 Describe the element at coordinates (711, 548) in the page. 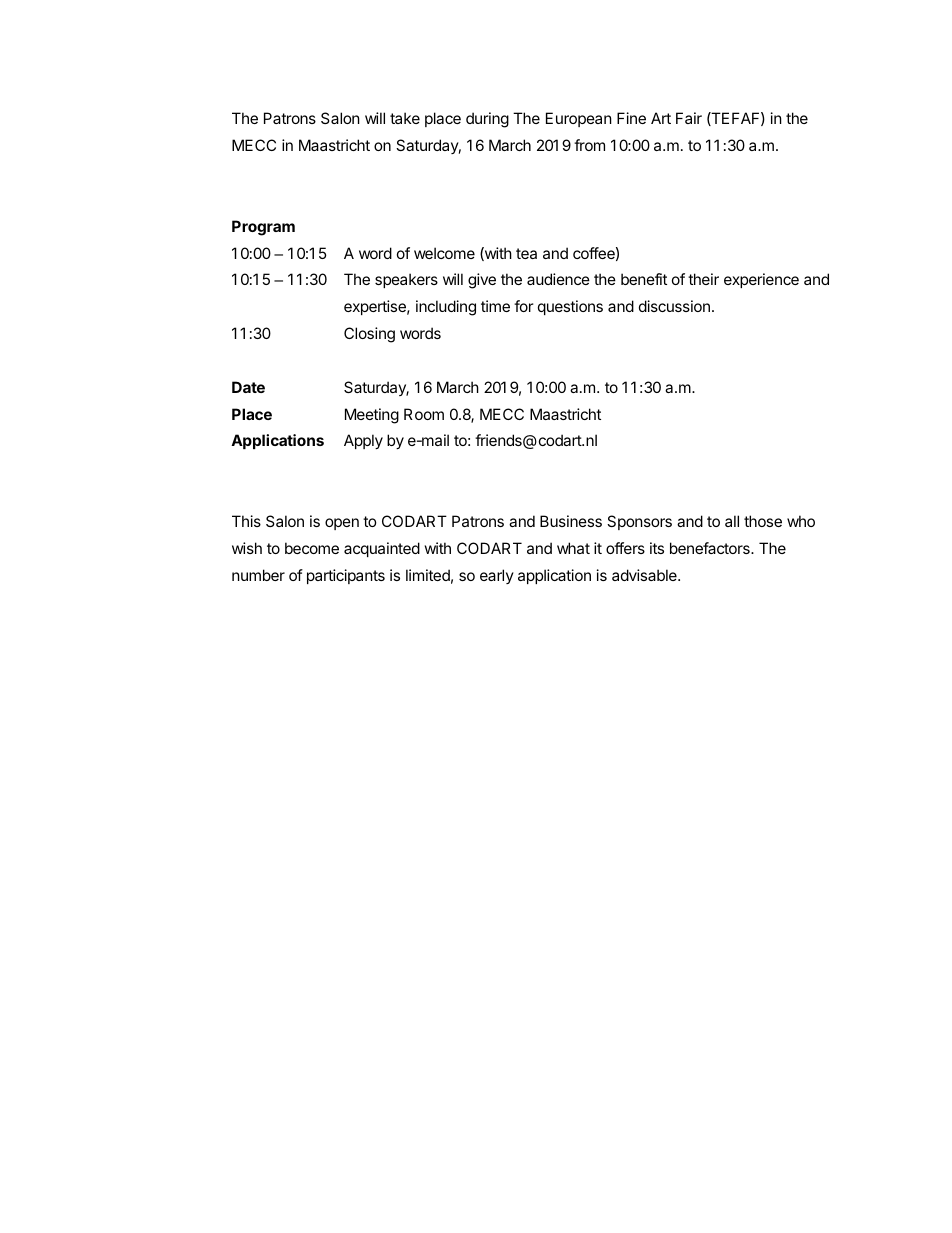

I see `benefactors` at that location.
